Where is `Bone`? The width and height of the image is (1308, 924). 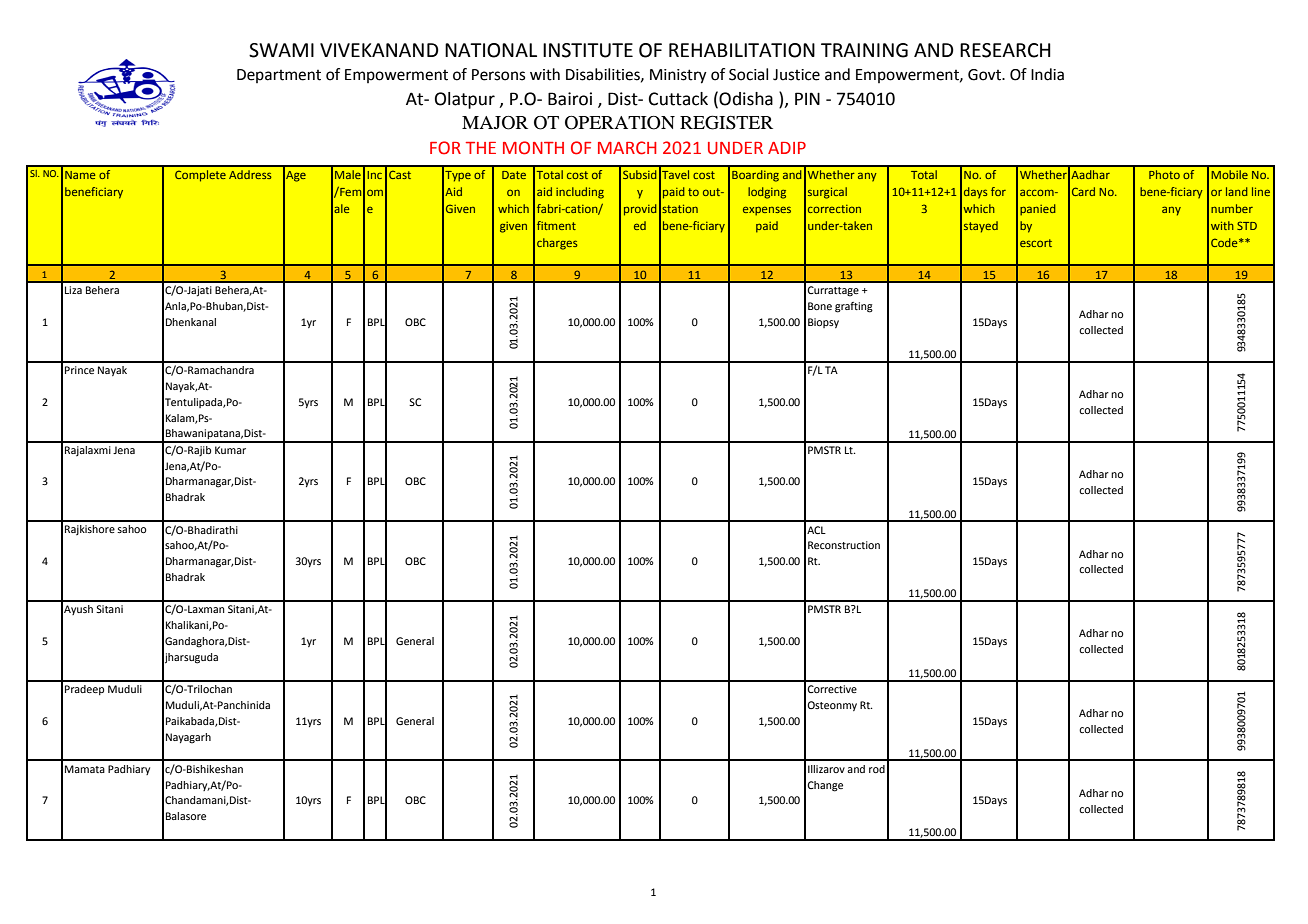 Bone is located at coordinates (820, 306).
